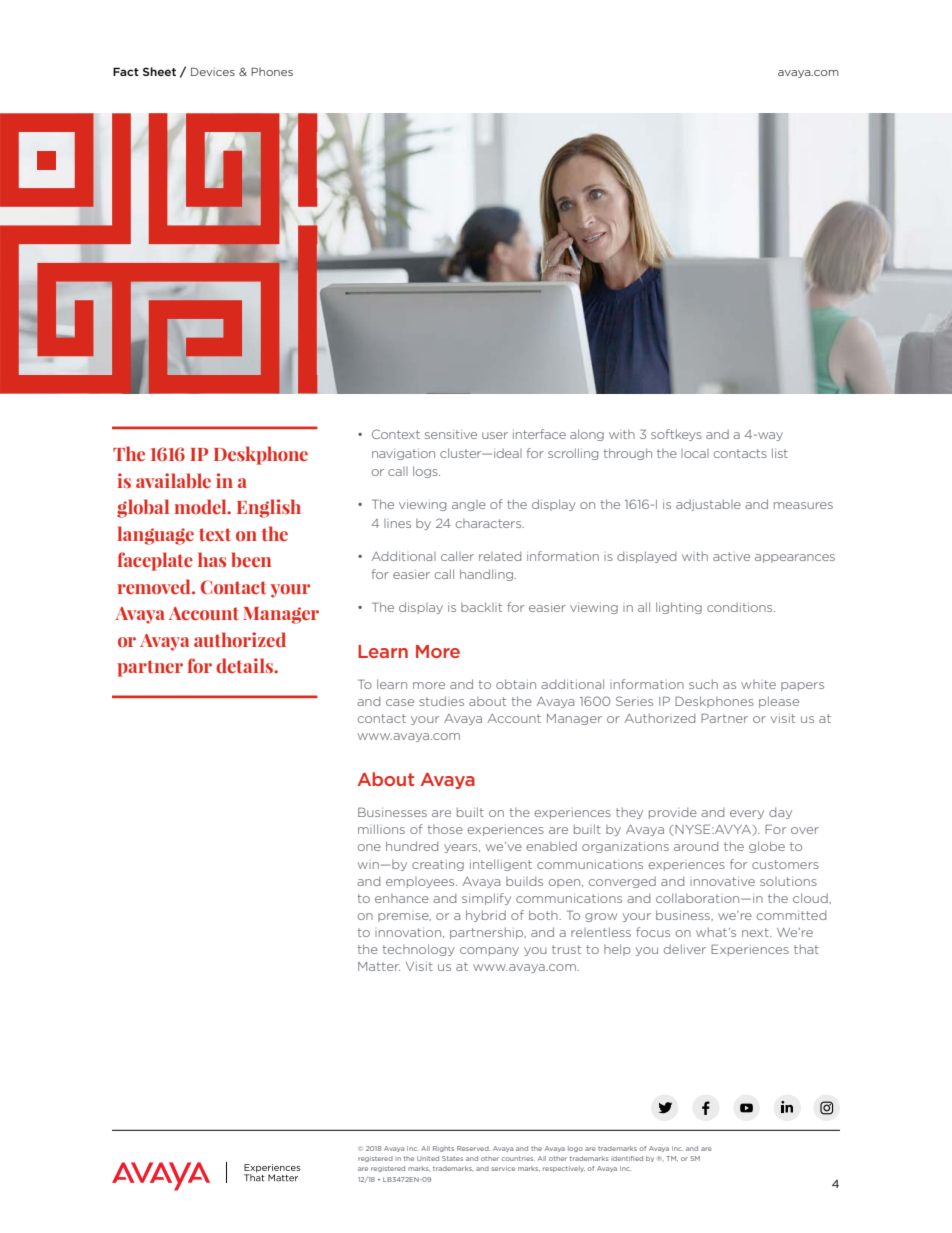 The image size is (952, 1233). I want to click on innovative, so click(722, 881).
